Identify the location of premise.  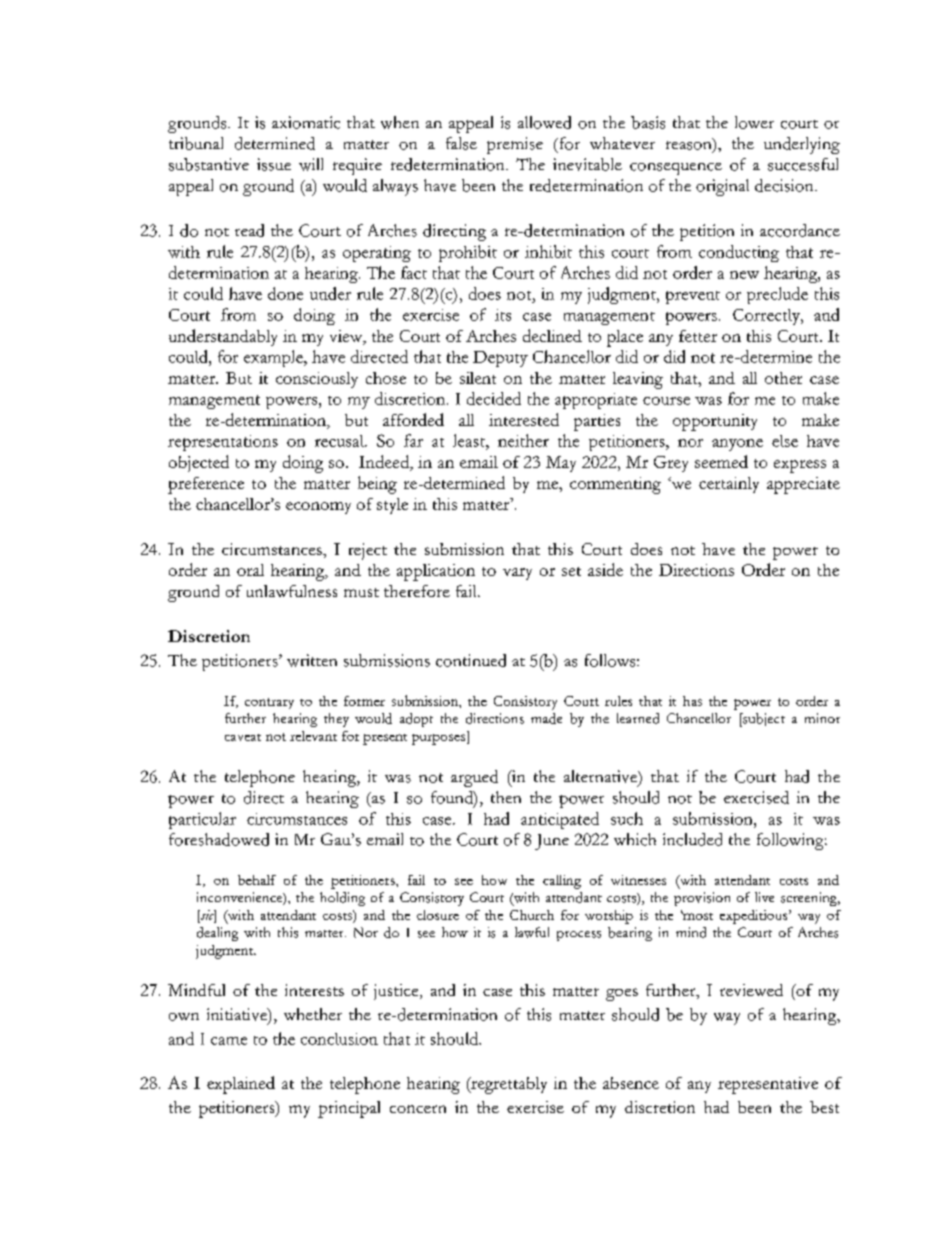
(515, 145).
